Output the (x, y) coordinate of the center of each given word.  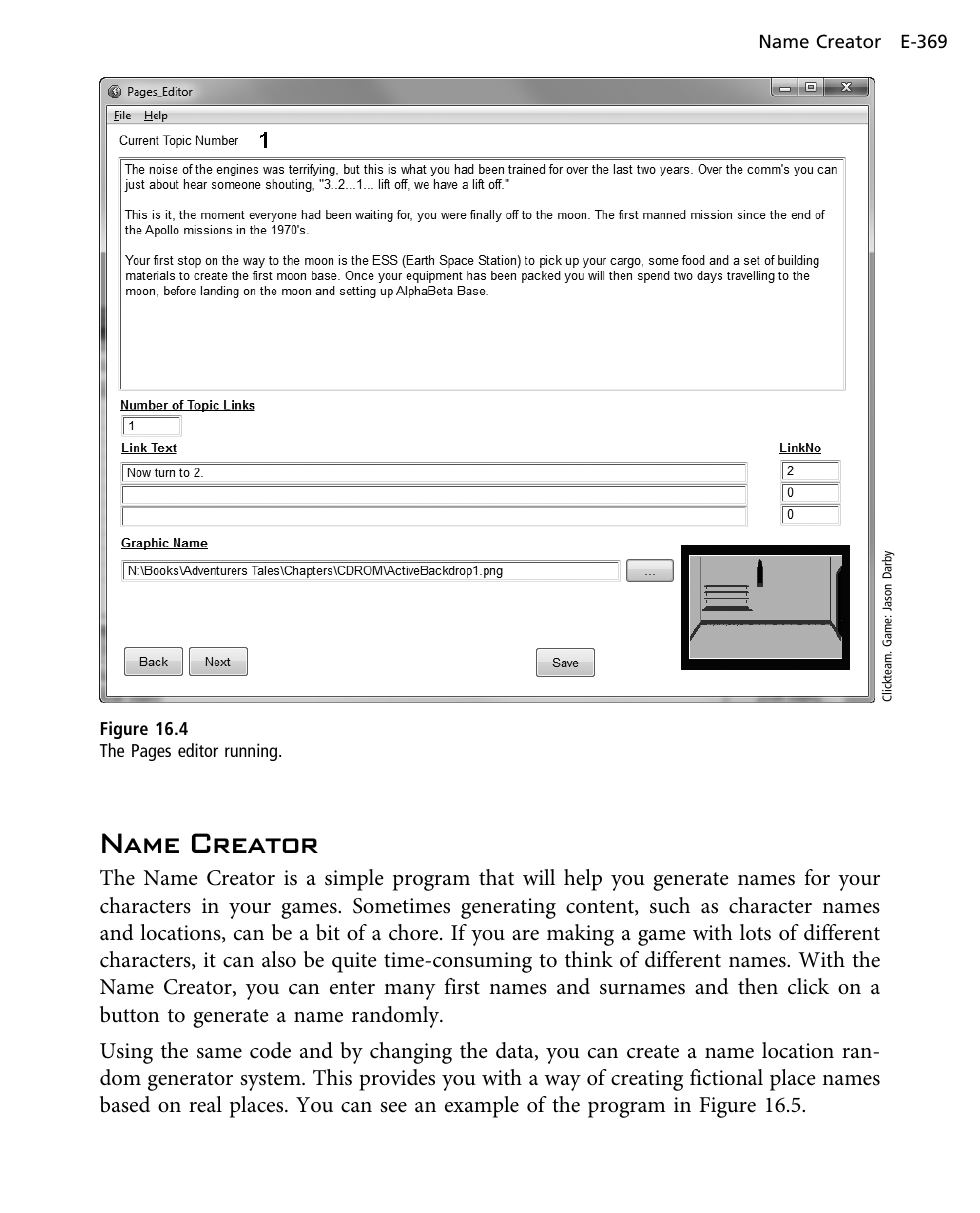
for (817, 877)
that (496, 877)
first (462, 986)
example (482, 1107)
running (252, 752)
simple (354, 880)
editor (198, 750)
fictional (726, 1077)
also (279, 959)
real (205, 1104)
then (758, 986)
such (670, 905)
